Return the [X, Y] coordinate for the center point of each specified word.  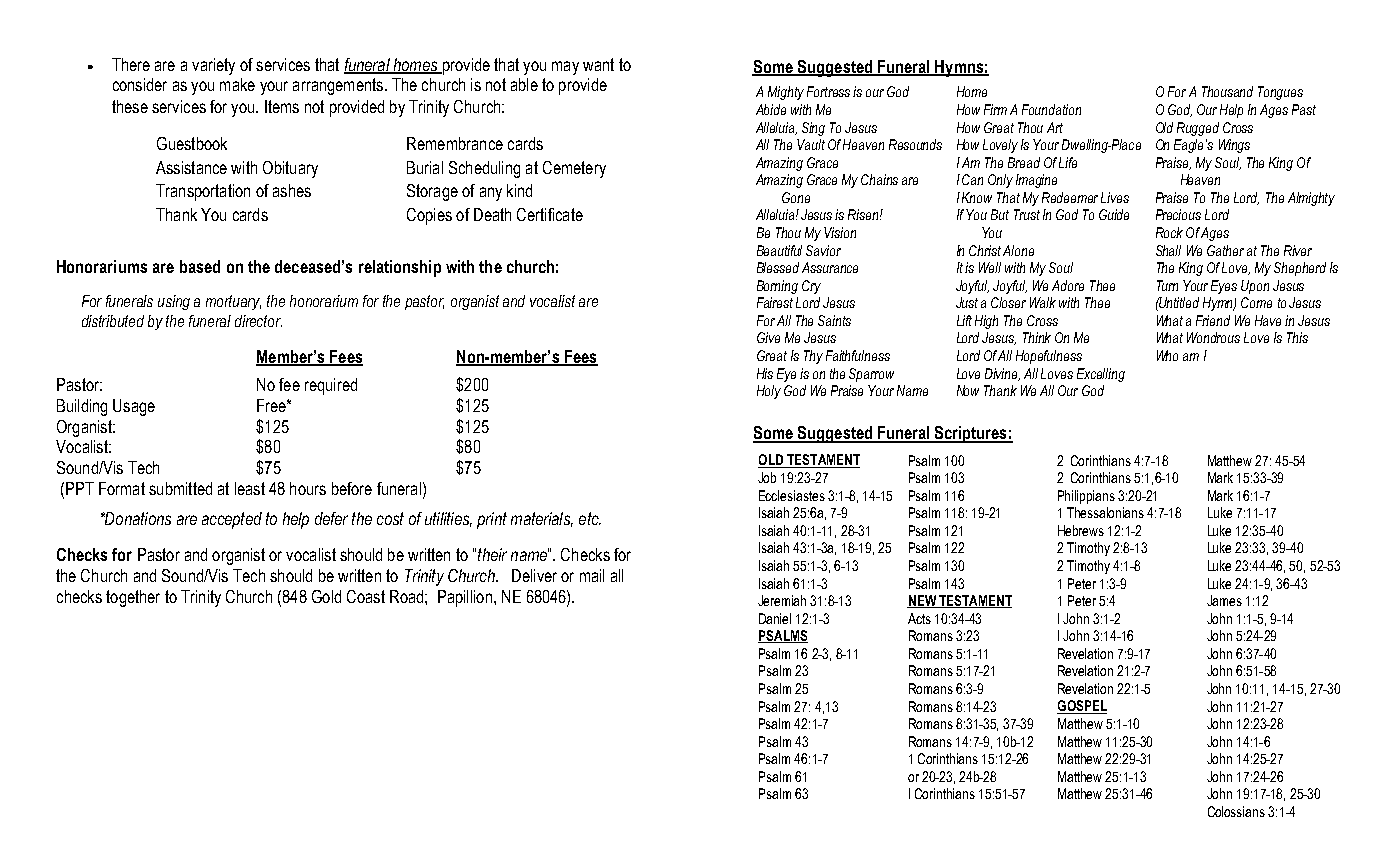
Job [767, 477]
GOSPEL [1082, 707]
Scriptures [971, 434]
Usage [134, 407]
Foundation [1051, 109]
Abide [771, 109]
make [237, 84]
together [133, 598]
